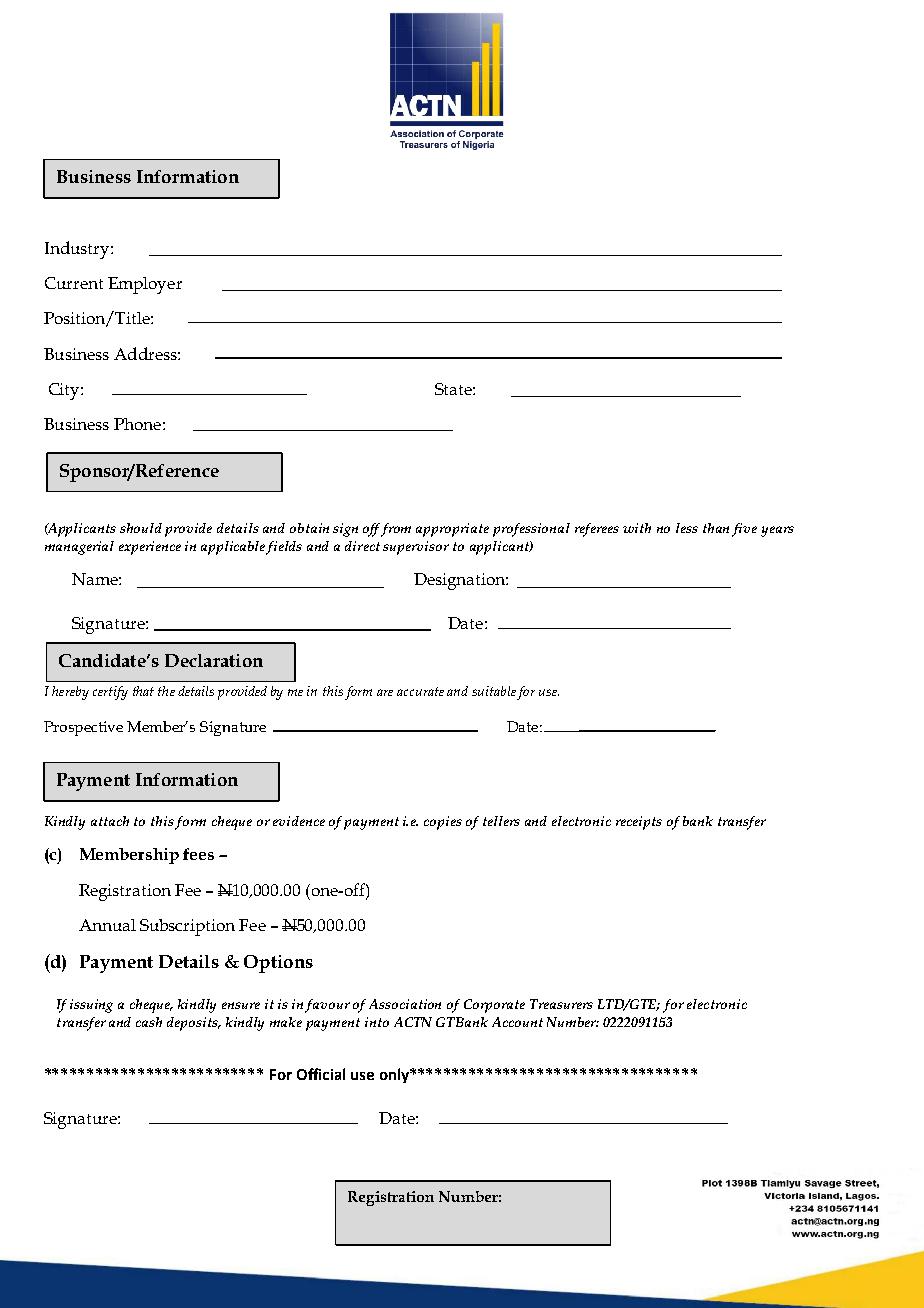  I want to click on Employer, so click(145, 285).
